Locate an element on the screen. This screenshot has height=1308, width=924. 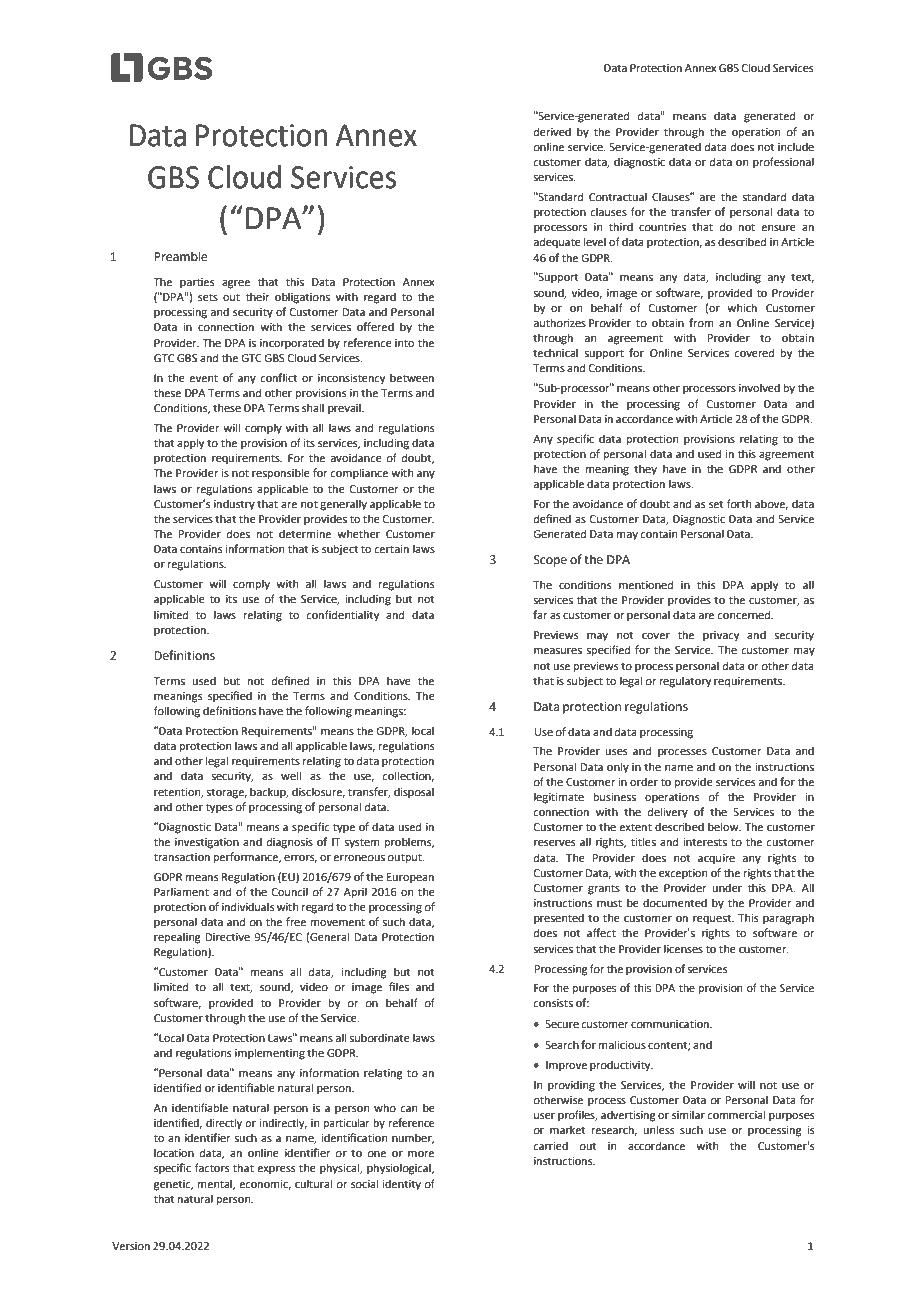
identity is located at coordinates (401, 1185).
